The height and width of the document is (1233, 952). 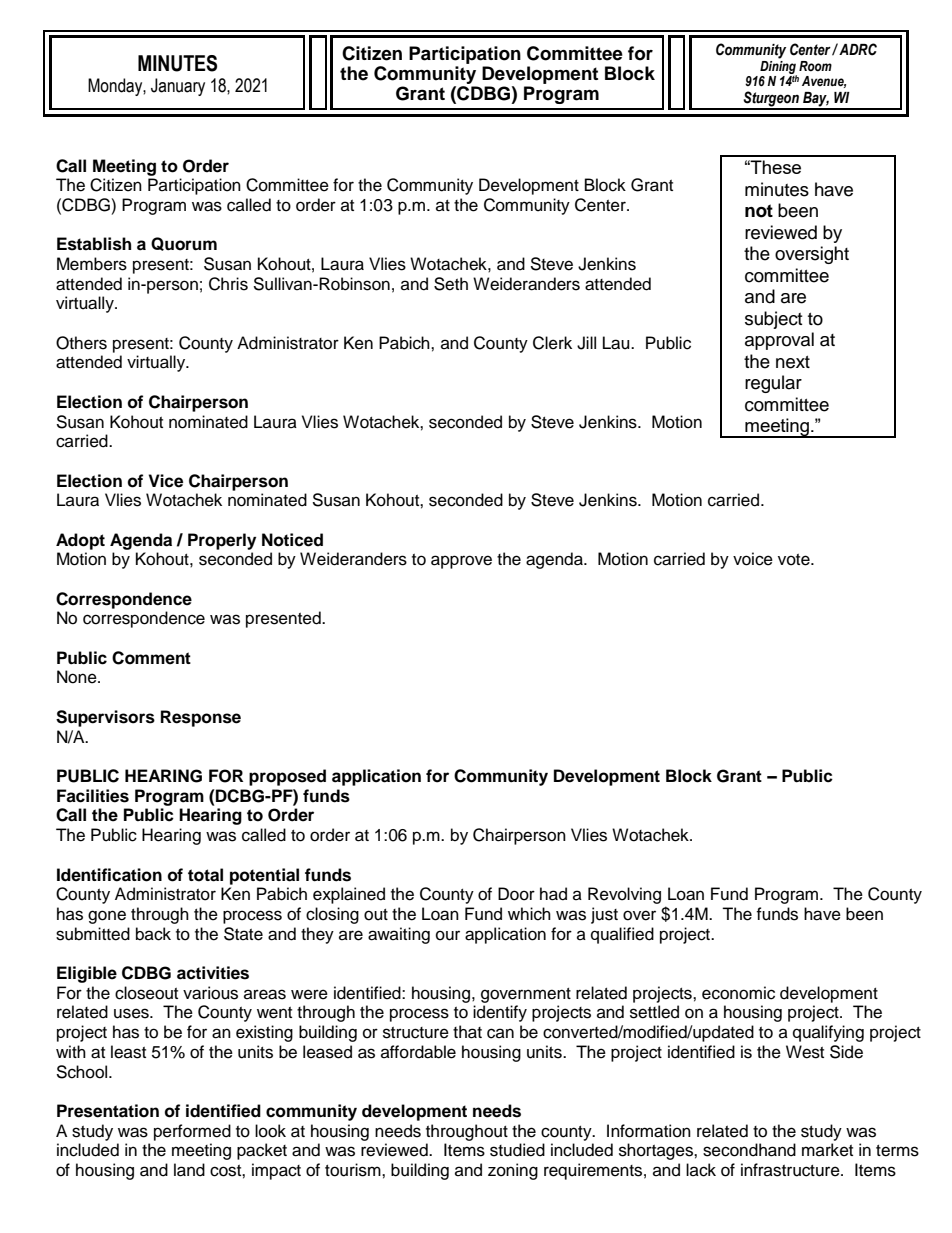 What do you see at coordinates (773, 384) in the document?
I see `regular` at bounding box center [773, 384].
